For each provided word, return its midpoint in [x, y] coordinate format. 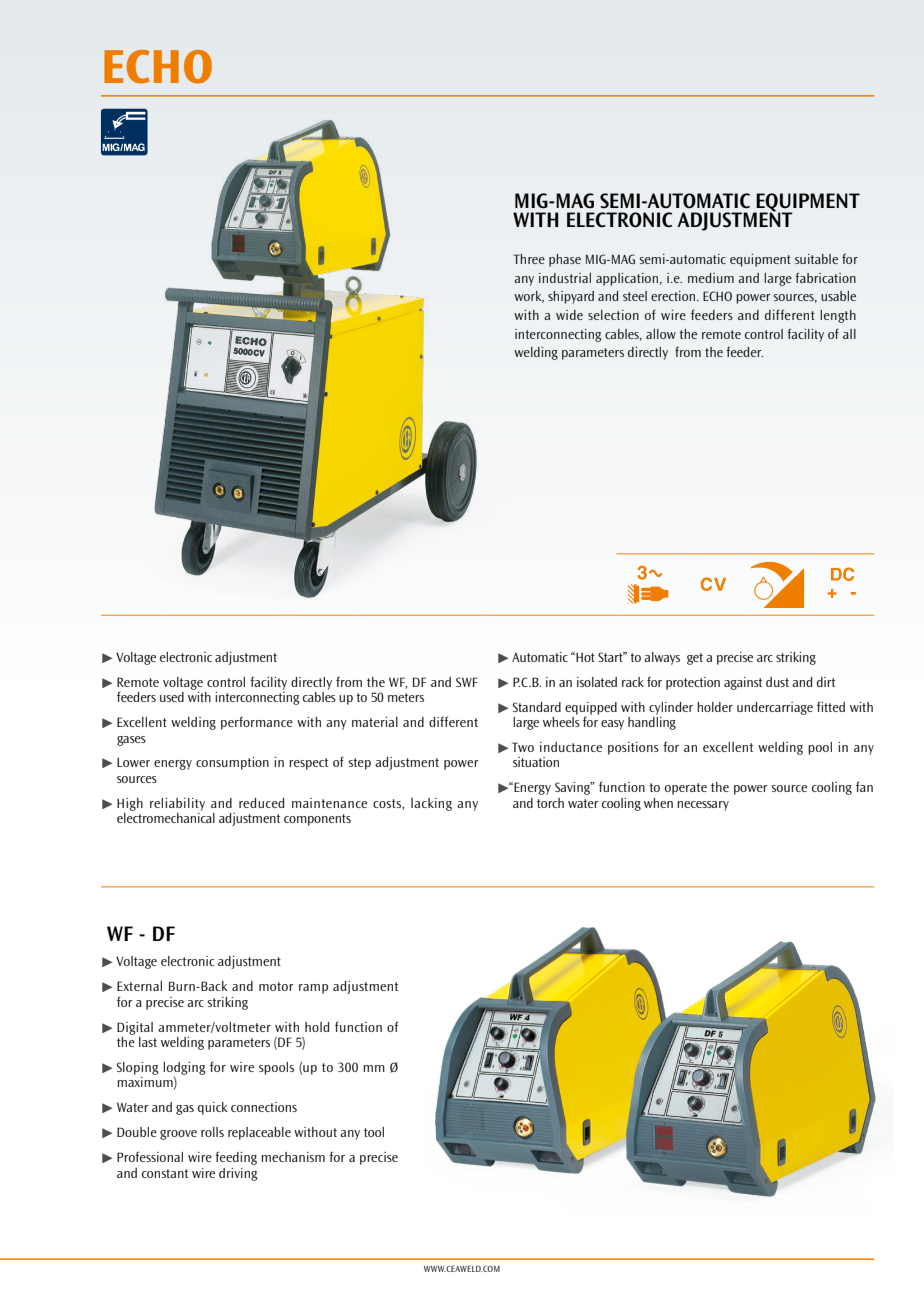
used [172, 697]
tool [374, 1132]
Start [611, 657]
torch [550, 803]
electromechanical [166, 818]
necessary [703, 806]
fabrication [825, 277]
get [695, 659]
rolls [212, 1132]
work [529, 297]
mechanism [293, 1157]
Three [529, 259]
